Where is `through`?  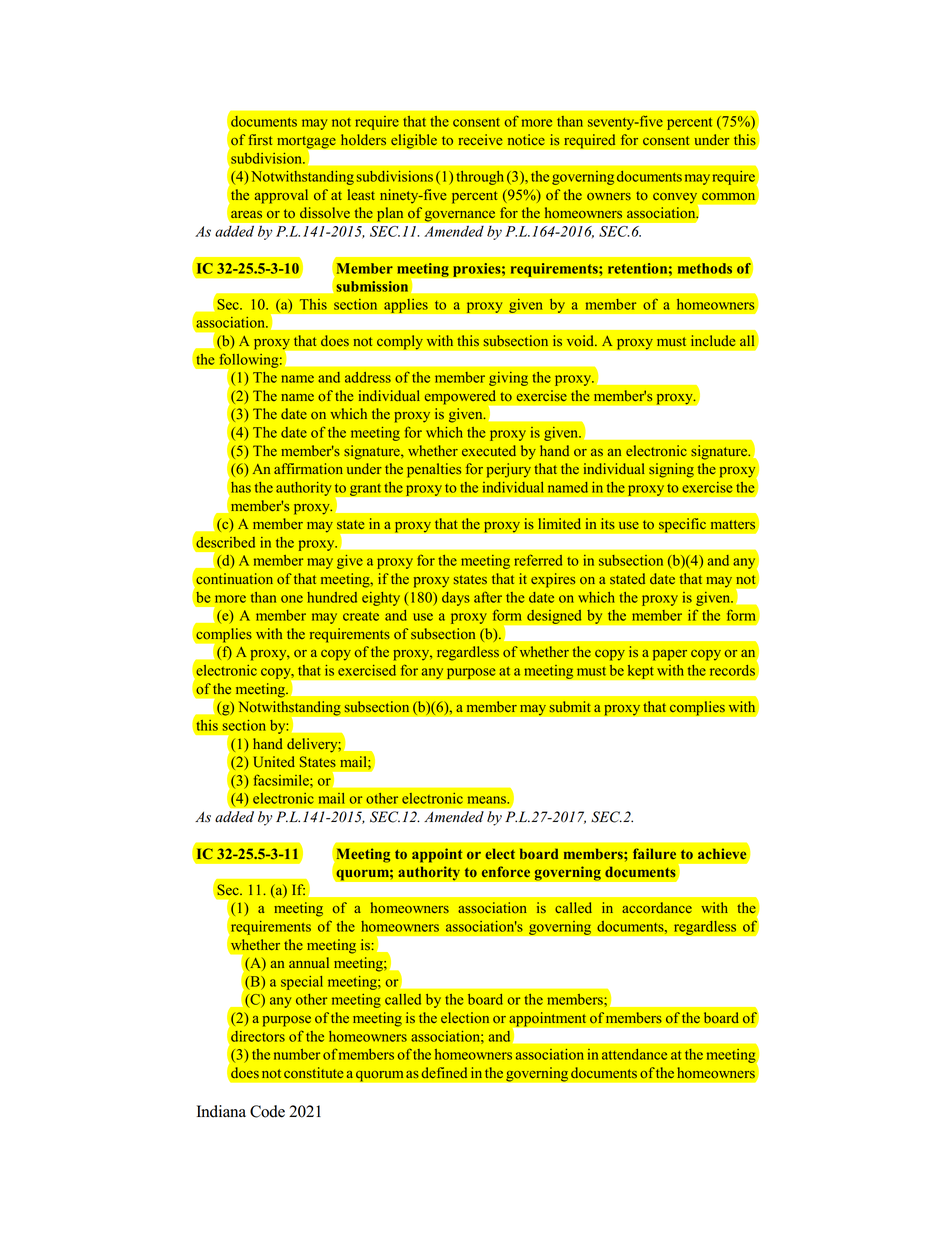
through is located at coordinates (480, 178).
